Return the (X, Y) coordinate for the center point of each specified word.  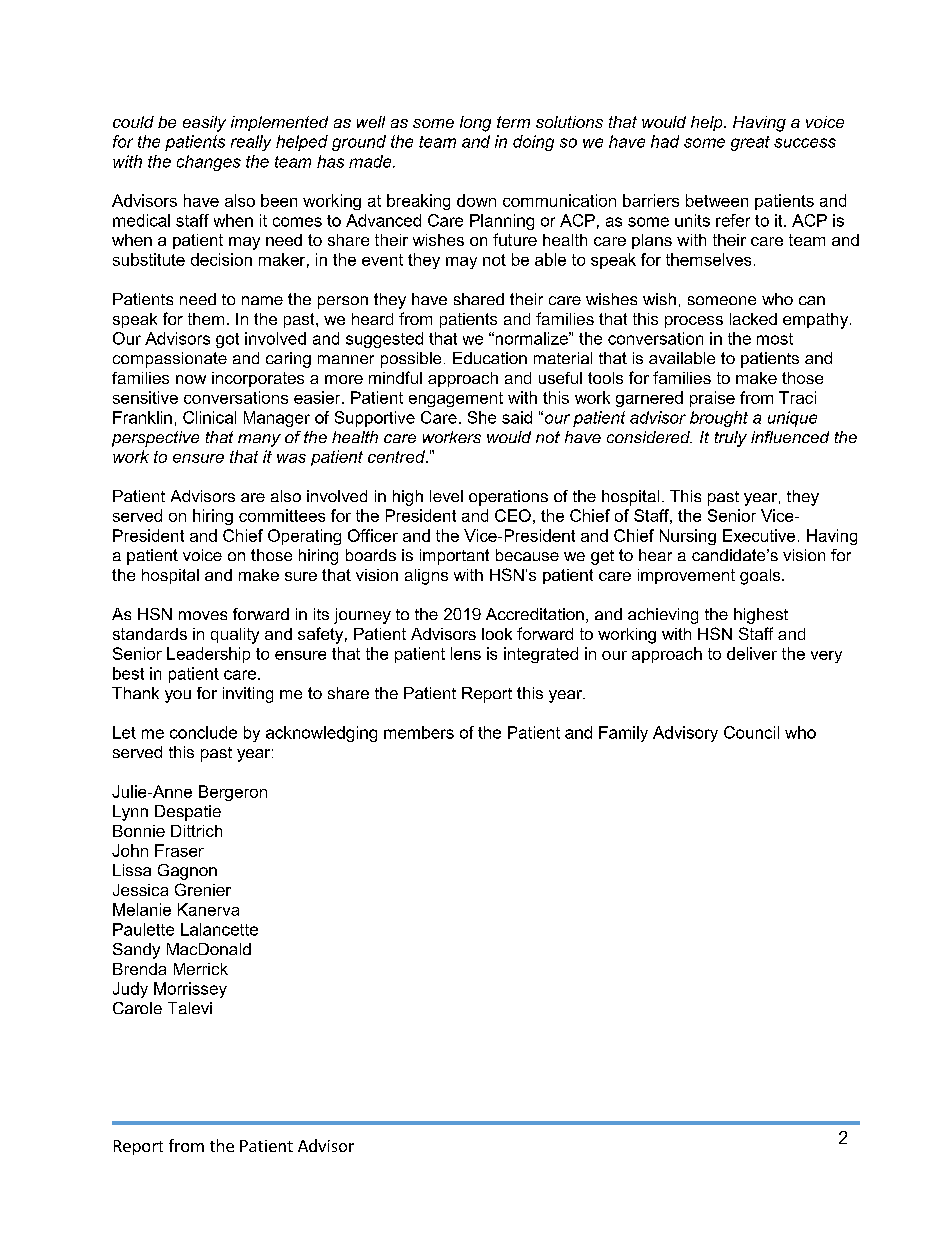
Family (623, 734)
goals (761, 577)
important (454, 557)
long (475, 124)
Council (751, 732)
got (227, 340)
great (750, 143)
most (775, 339)
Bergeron (233, 793)
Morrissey (190, 990)
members (419, 732)
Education (490, 358)
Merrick (201, 969)
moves (203, 615)
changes (209, 163)
